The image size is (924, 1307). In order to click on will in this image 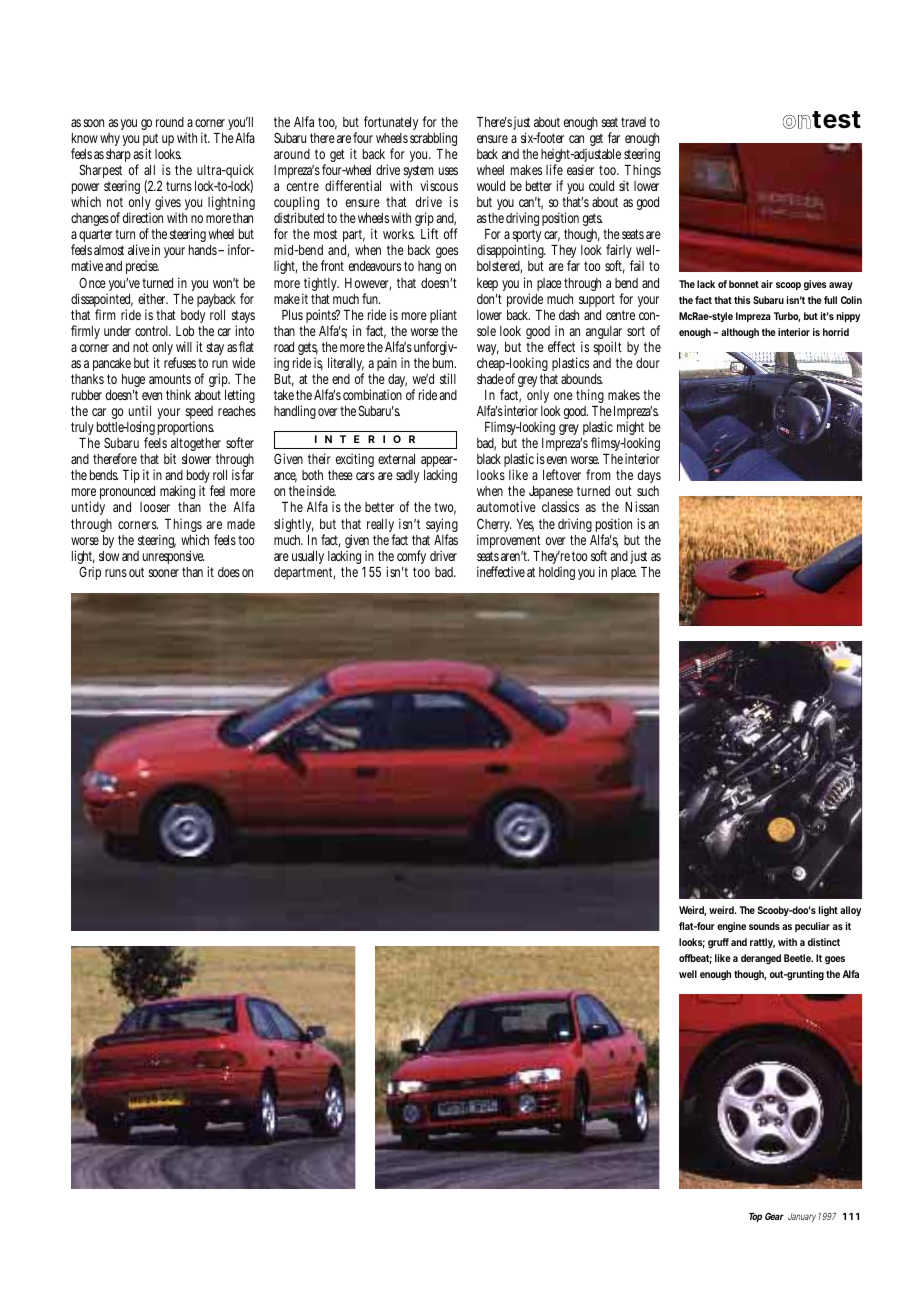, I will do `click(184, 346)`.
